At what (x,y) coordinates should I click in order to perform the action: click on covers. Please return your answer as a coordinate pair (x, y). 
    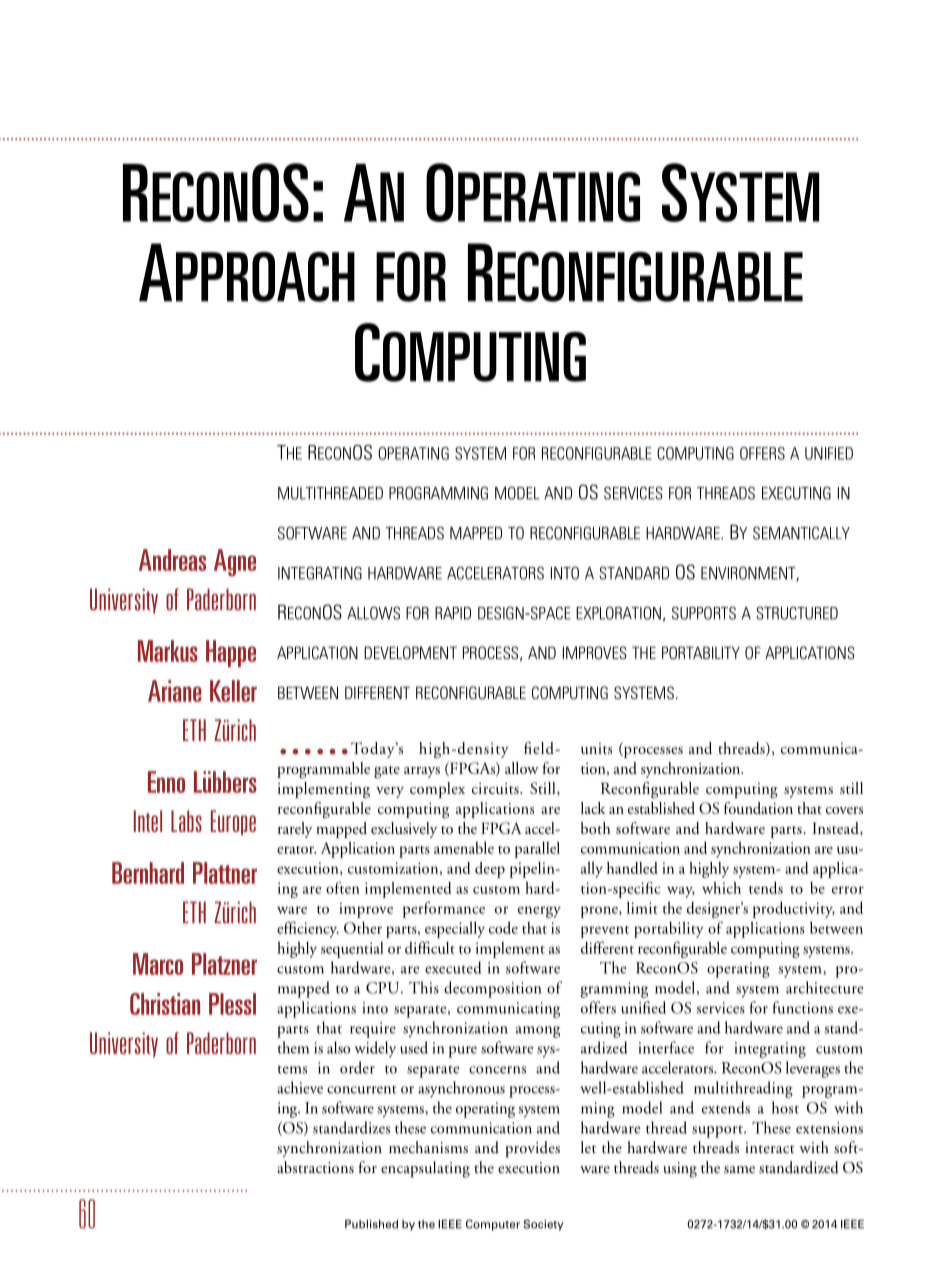
    Looking at the image, I should click on (844, 810).
